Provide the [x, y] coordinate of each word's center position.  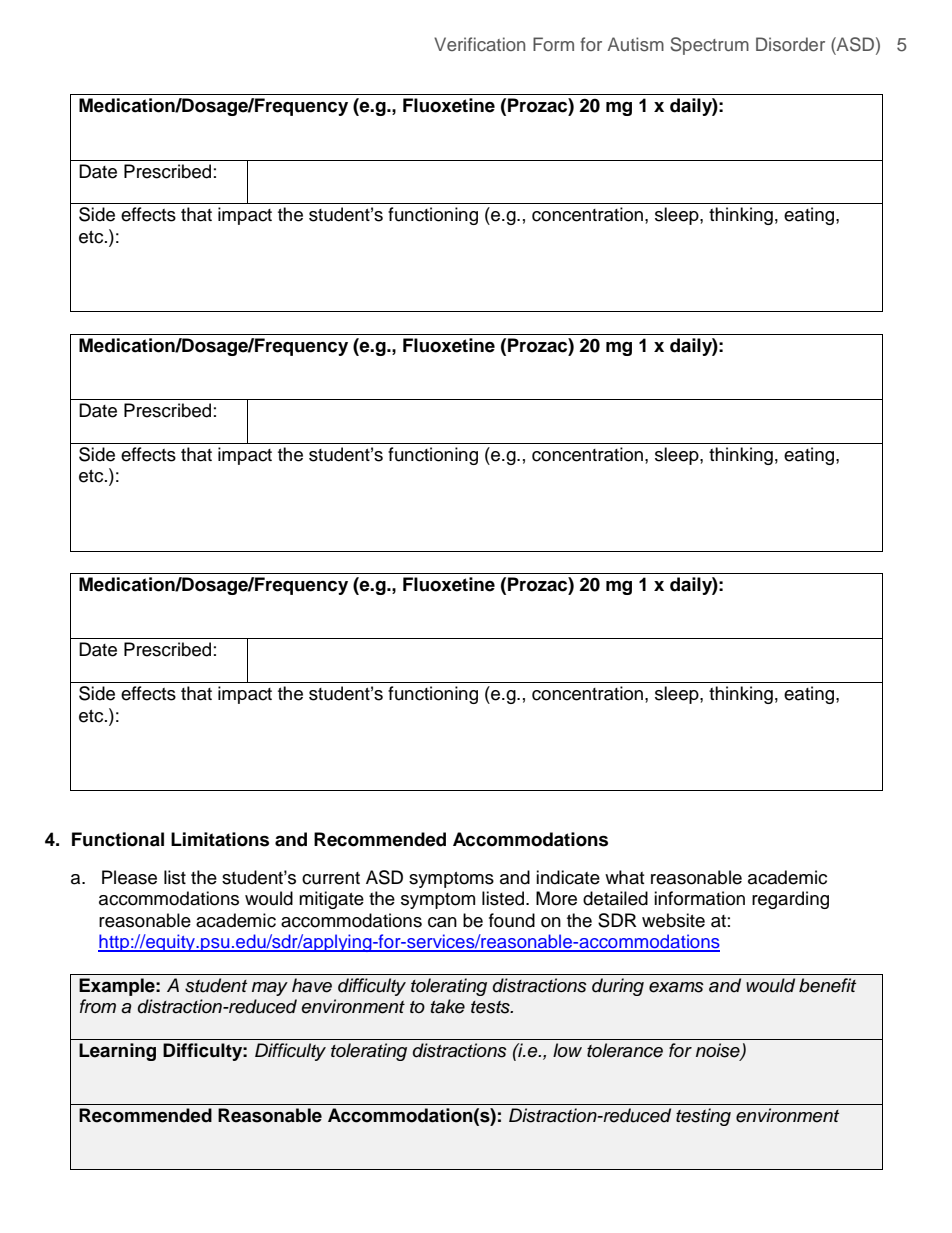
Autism [635, 44]
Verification [479, 44]
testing [703, 1117]
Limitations [220, 839]
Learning [117, 1052]
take [448, 1006]
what [624, 877]
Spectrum [709, 46]
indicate [568, 877]
